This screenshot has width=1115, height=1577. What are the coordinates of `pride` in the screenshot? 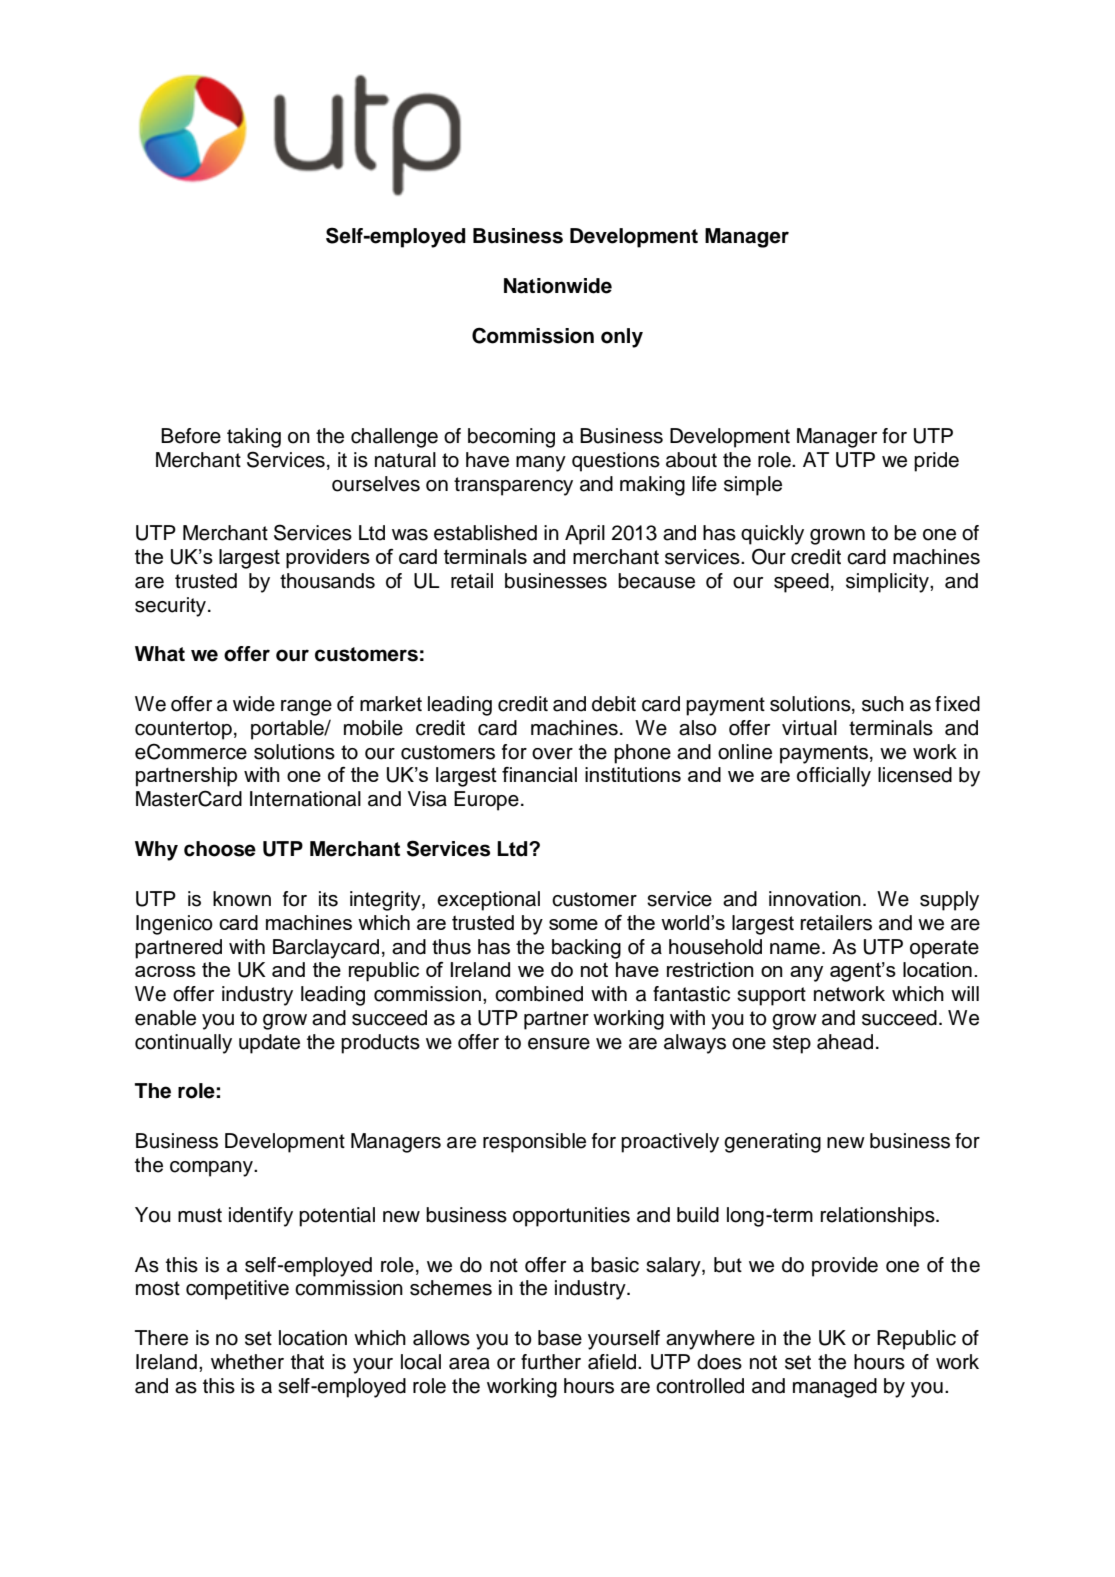 It's located at (936, 462).
